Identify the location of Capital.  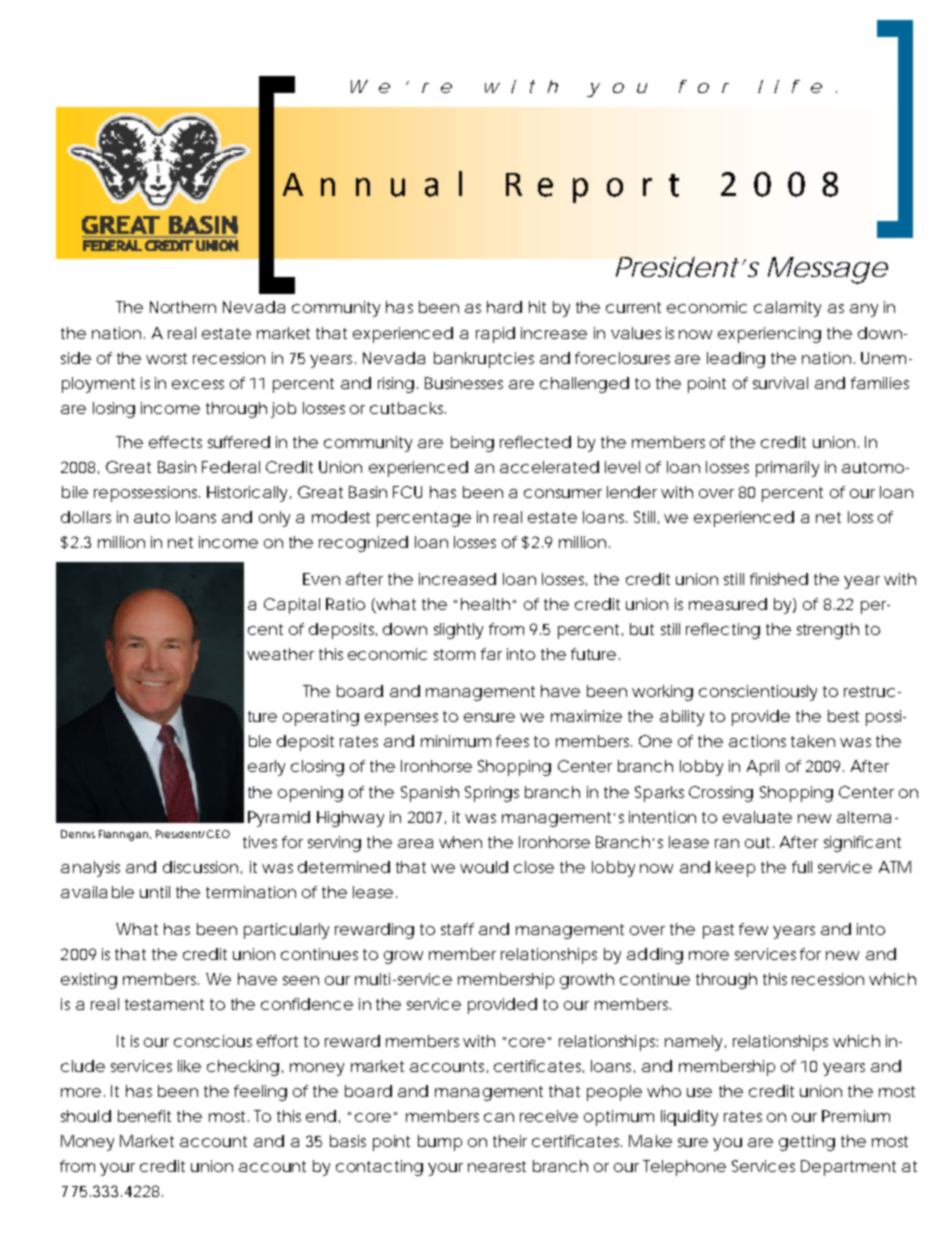
(292, 606).
